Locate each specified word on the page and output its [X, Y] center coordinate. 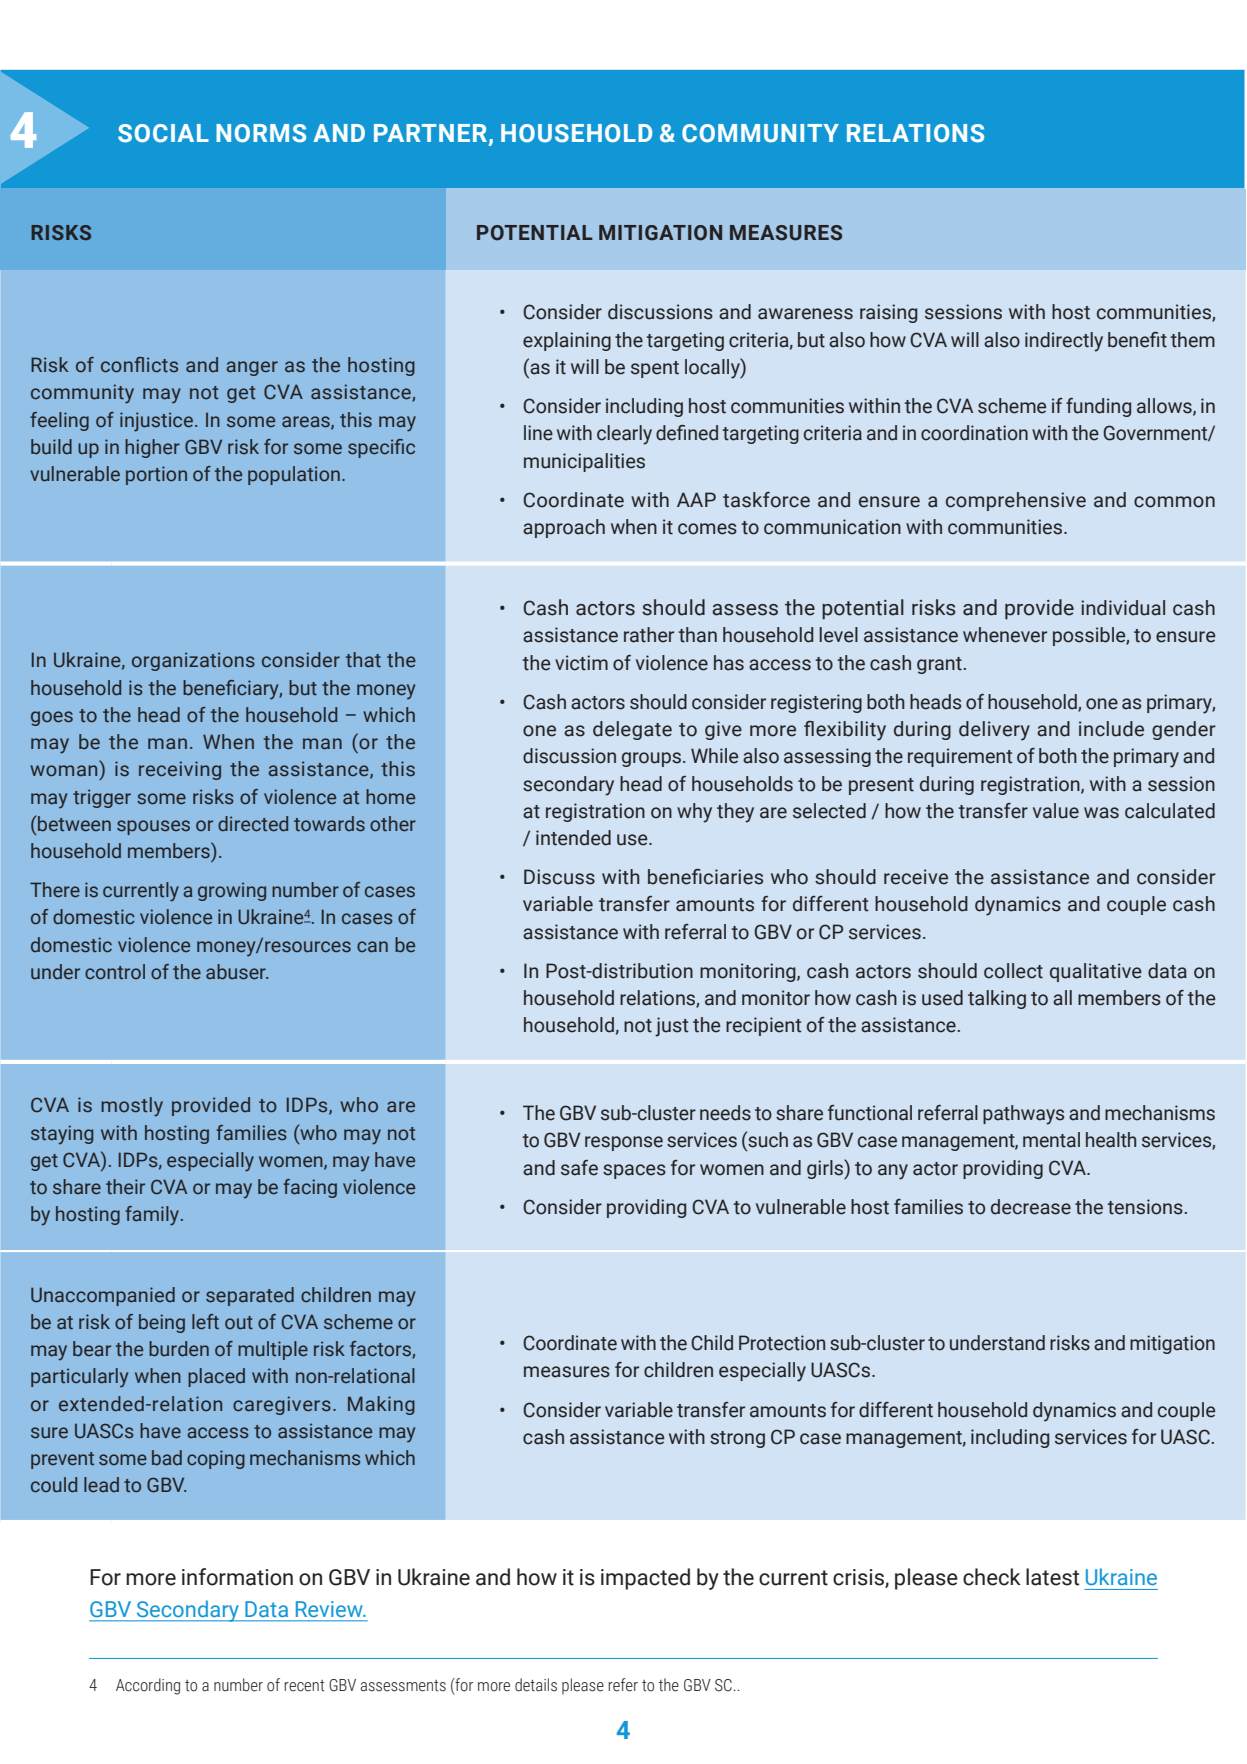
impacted [645, 1579]
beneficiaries [705, 877]
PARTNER [432, 134]
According [148, 1686]
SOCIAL [163, 133]
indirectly [1064, 342]
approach [564, 528]
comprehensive [1016, 501]
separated [250, 1296]
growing [232, 891]
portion [156, 475]
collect [1013, 971]
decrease [1031, 1207]
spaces [634, 1171]
